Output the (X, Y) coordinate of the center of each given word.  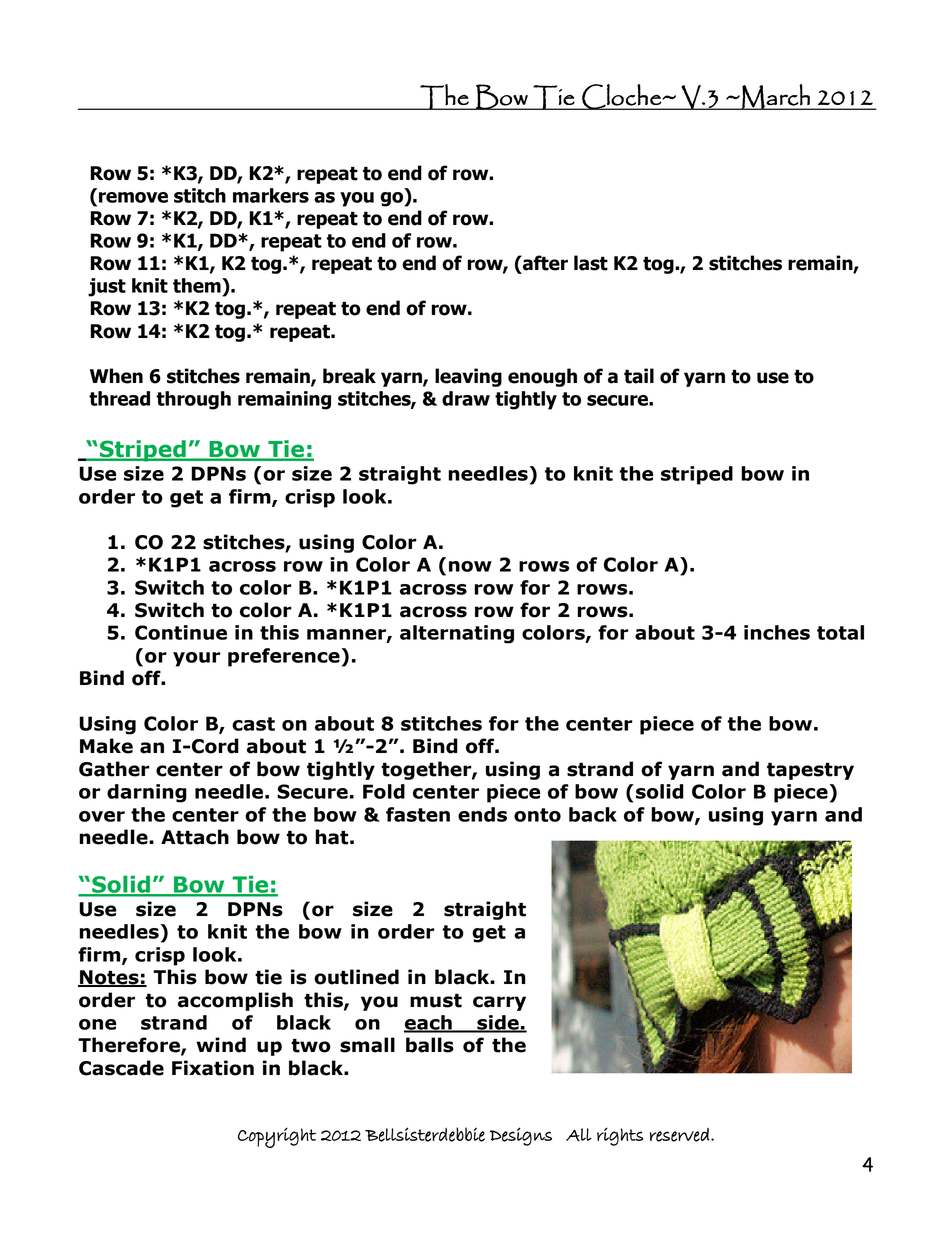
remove (133, 197)
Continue (181, 632)
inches (777, 632)
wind (221, 1045)
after (544, 263)
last (591, 263)
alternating (457, 634)
